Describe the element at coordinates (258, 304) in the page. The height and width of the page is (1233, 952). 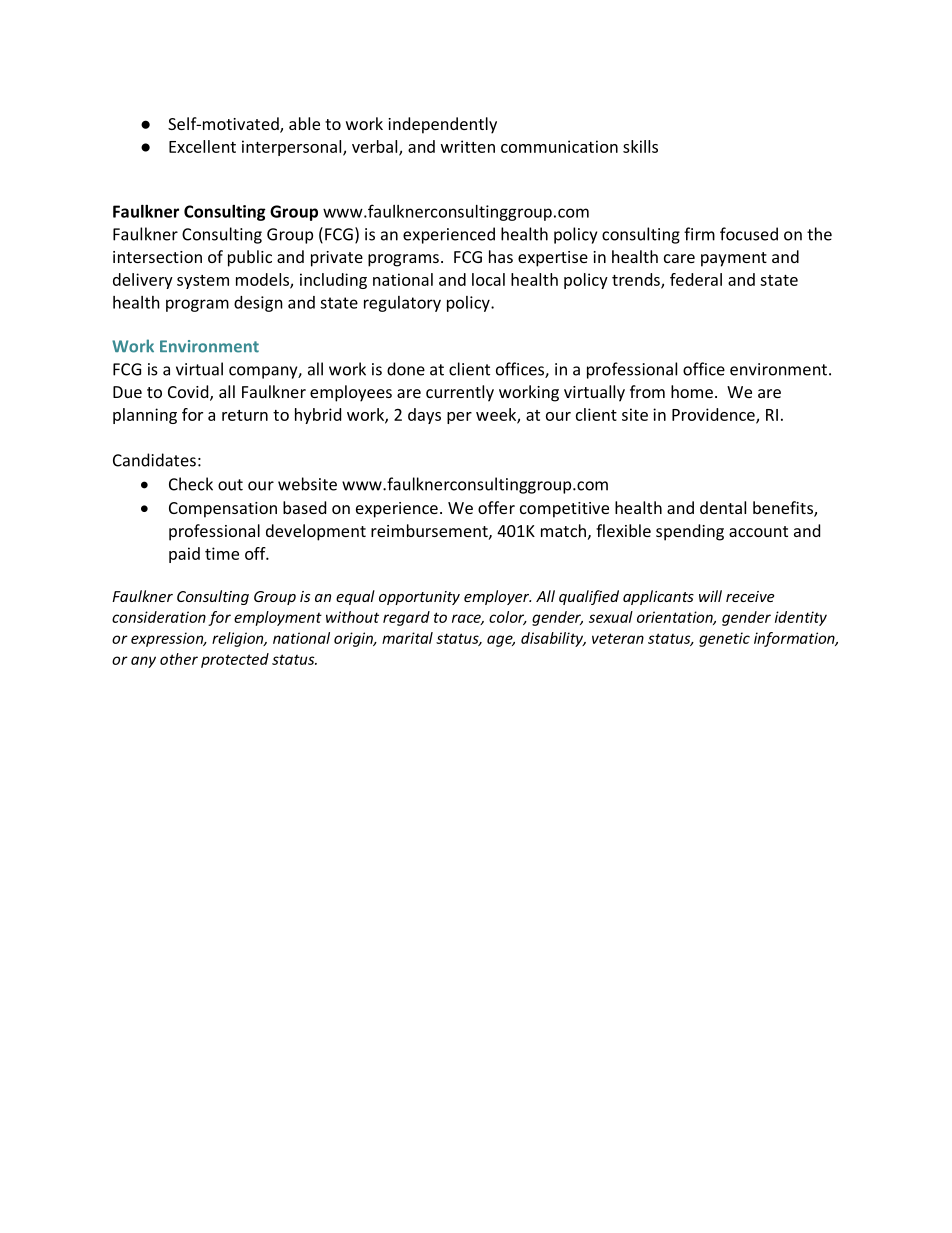
I see `design` at that location.
